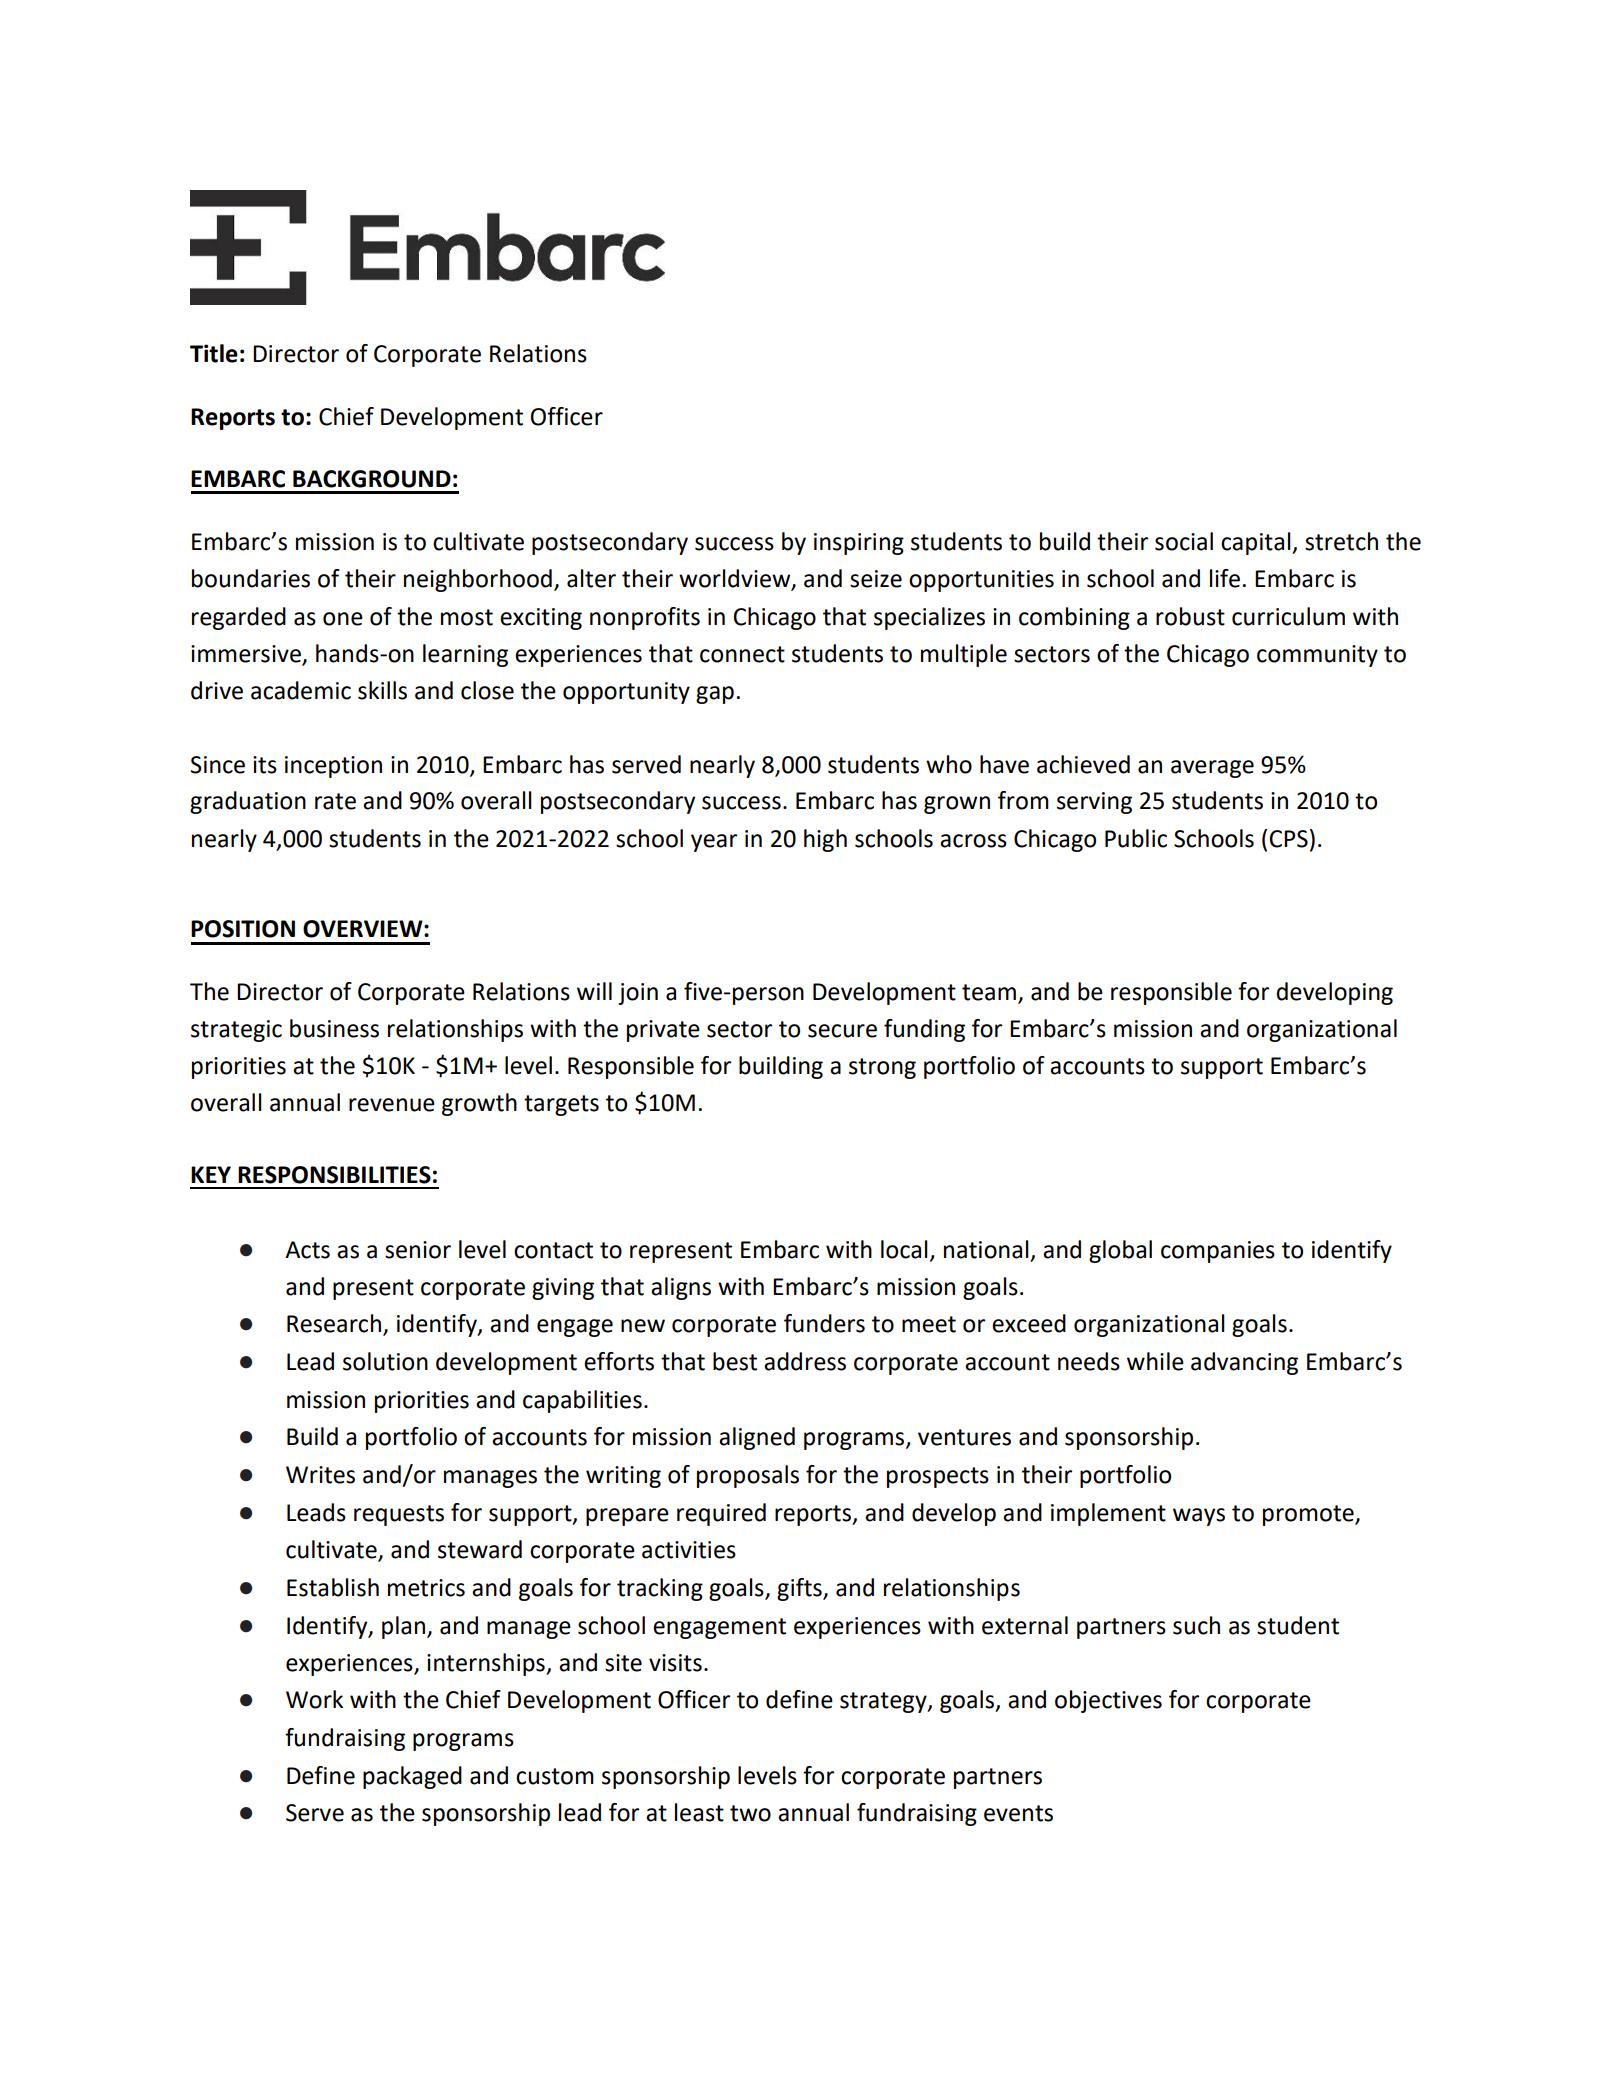 This screenshot has height=2092, width=1617. What do you see at coordinates (412, 1777) in the screenshot?
I see `packaged` at bounding box center [412, 1777].
